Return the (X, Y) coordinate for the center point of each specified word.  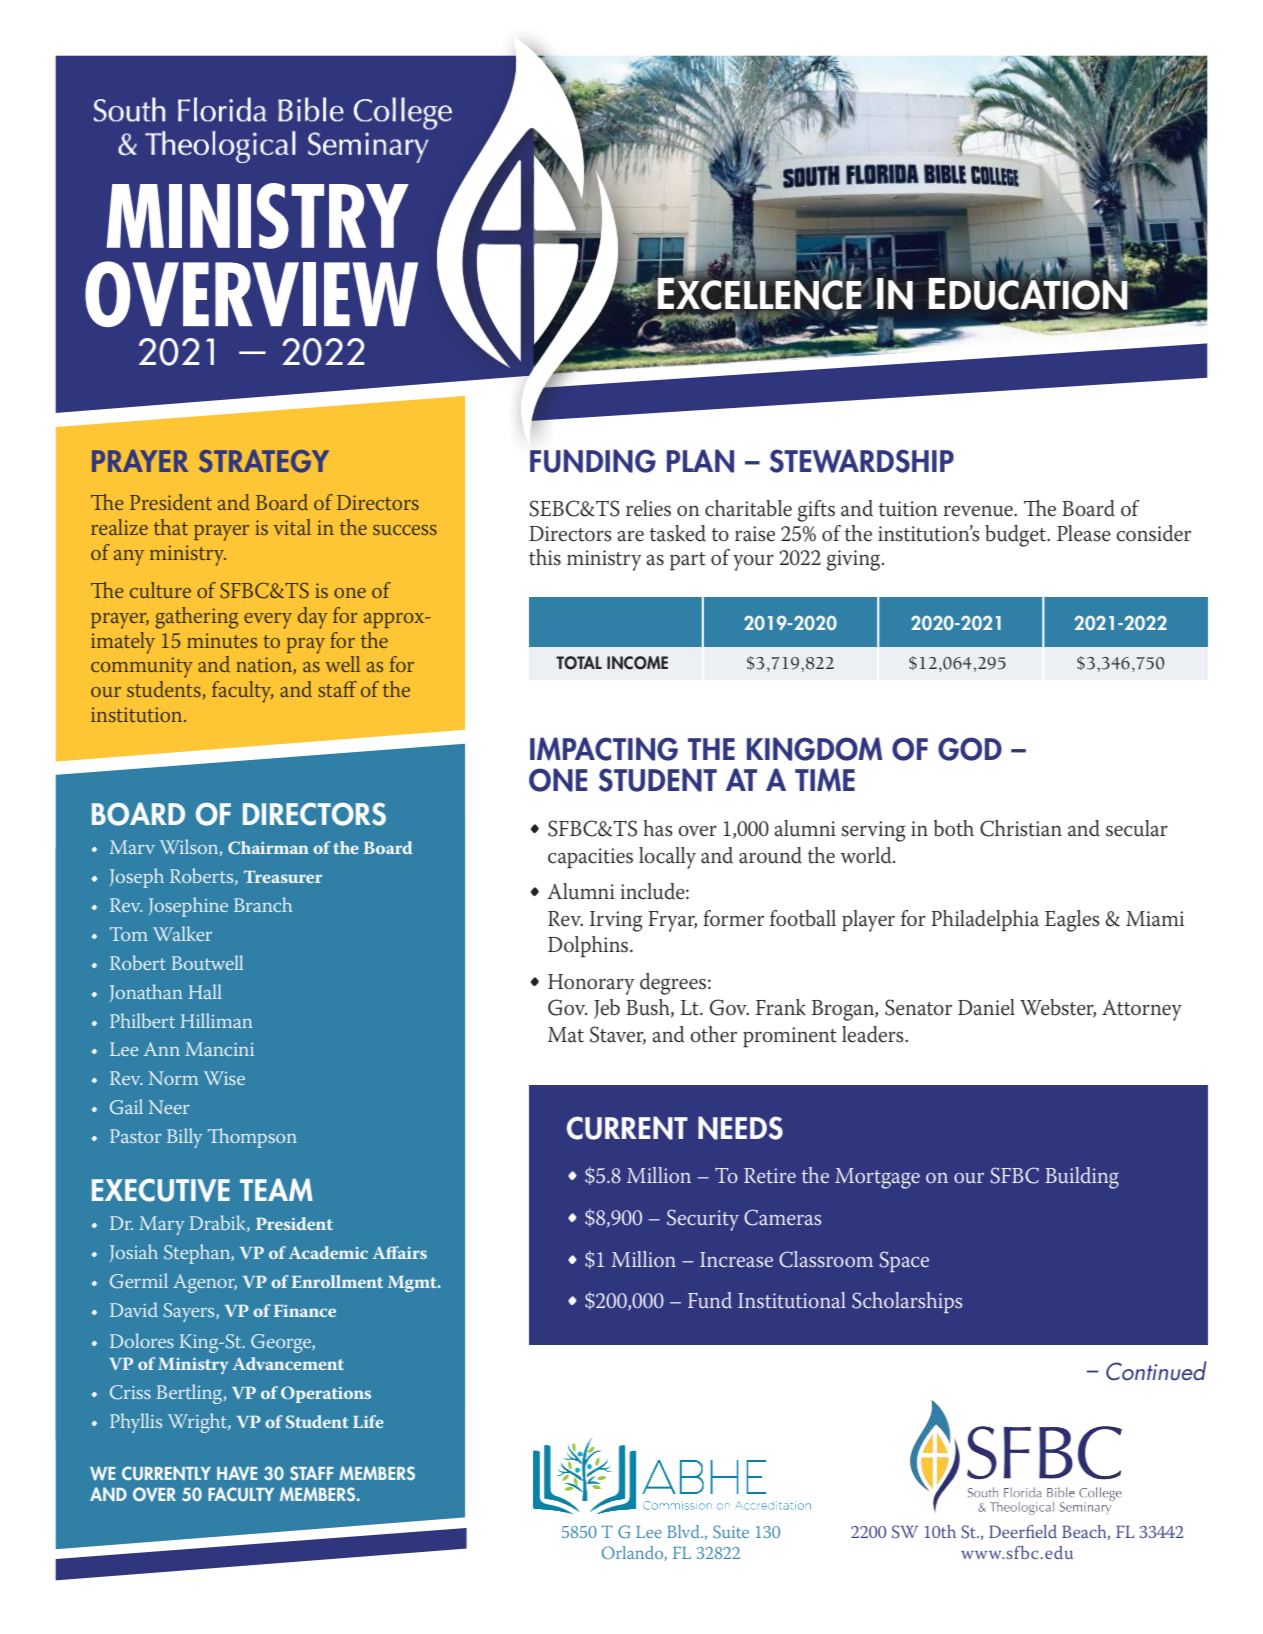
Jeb (607, 1009)
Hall (205, 991)
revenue (979, 511)
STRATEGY (264, 461)
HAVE (237, 1473)
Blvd (684, 1531)
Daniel (986, 1007)
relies (648, 508)
